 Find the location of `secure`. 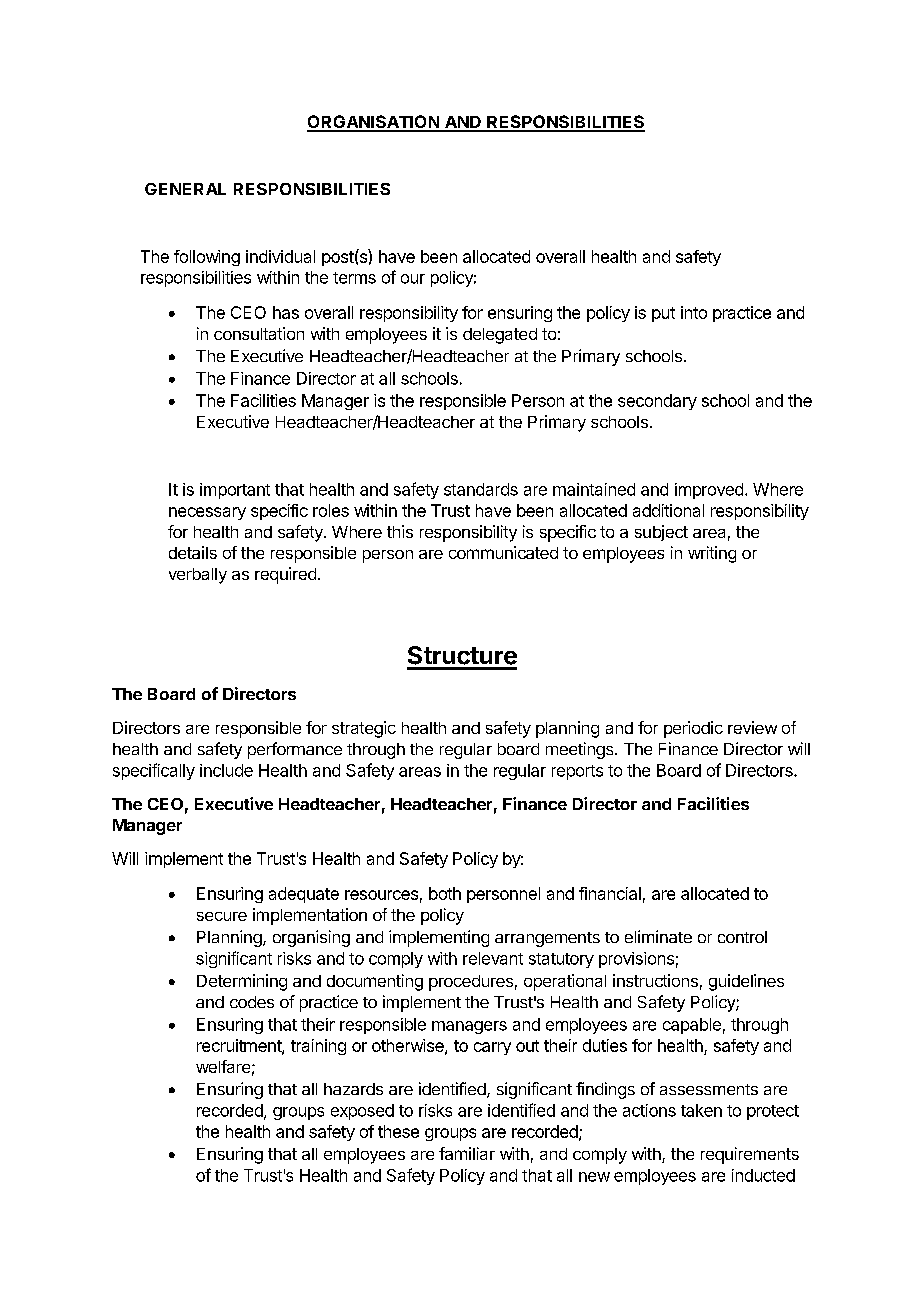

secure is located at coordinates (222, 916).
